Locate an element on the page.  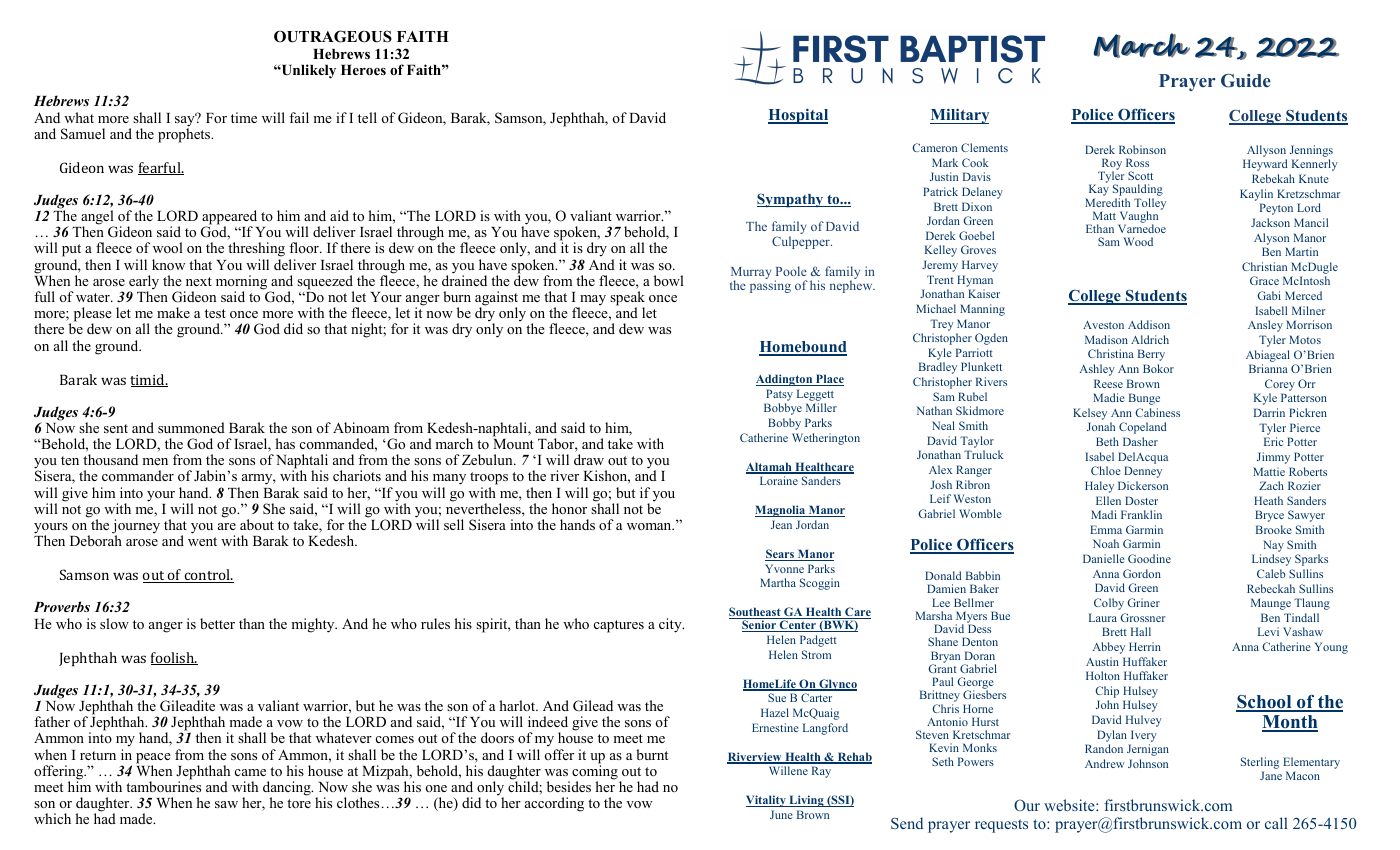
OUTRAGEOUS is located at coordinates (333, 36).
